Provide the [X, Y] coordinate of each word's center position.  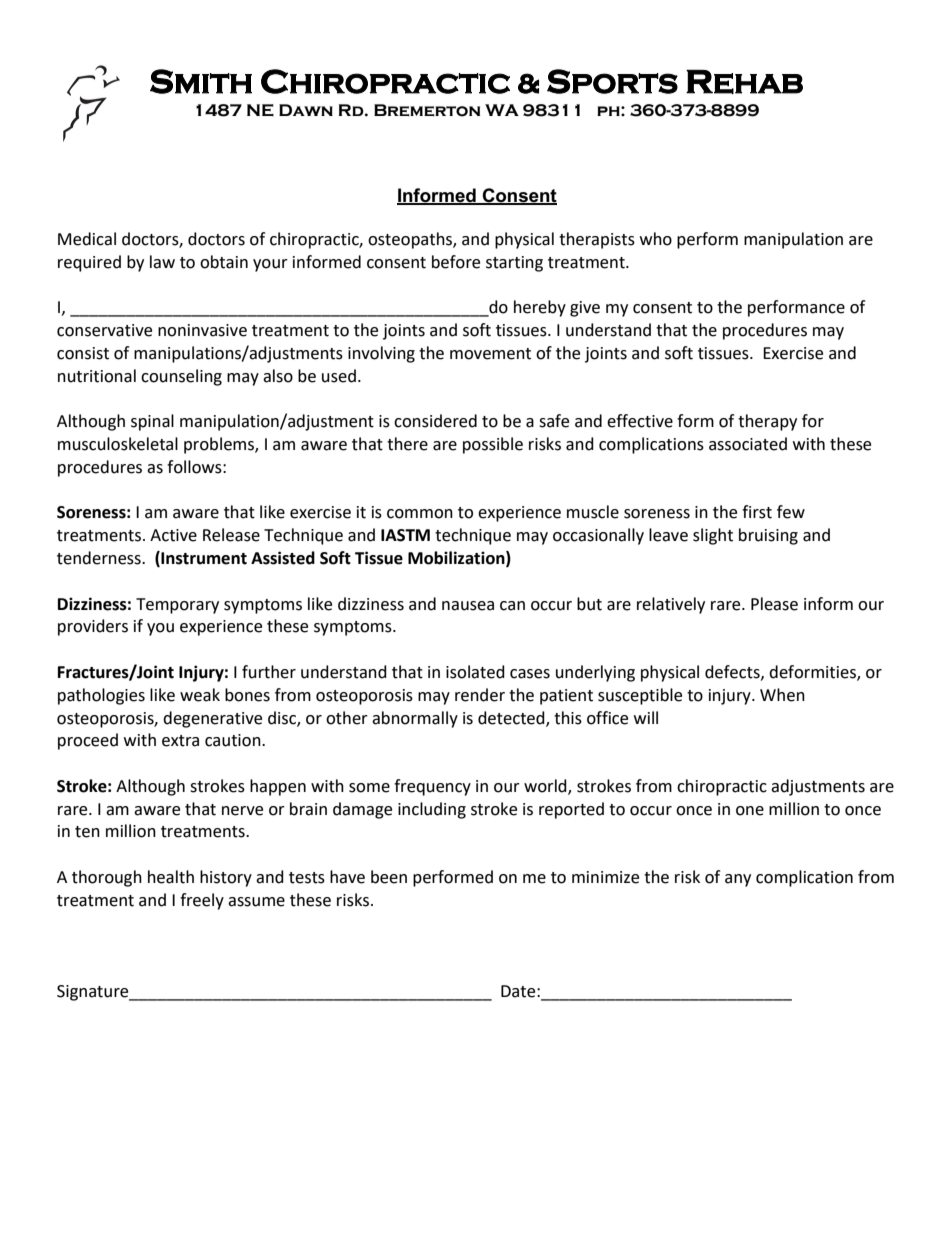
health [171, 877]
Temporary [177, 606]
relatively [671, 605]
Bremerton [427, 110]
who [656, 239]
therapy [767, 422]
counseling [181, 377]
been [389, 877]
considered [435, 421]
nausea [468, 606]
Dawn [306, 110]
